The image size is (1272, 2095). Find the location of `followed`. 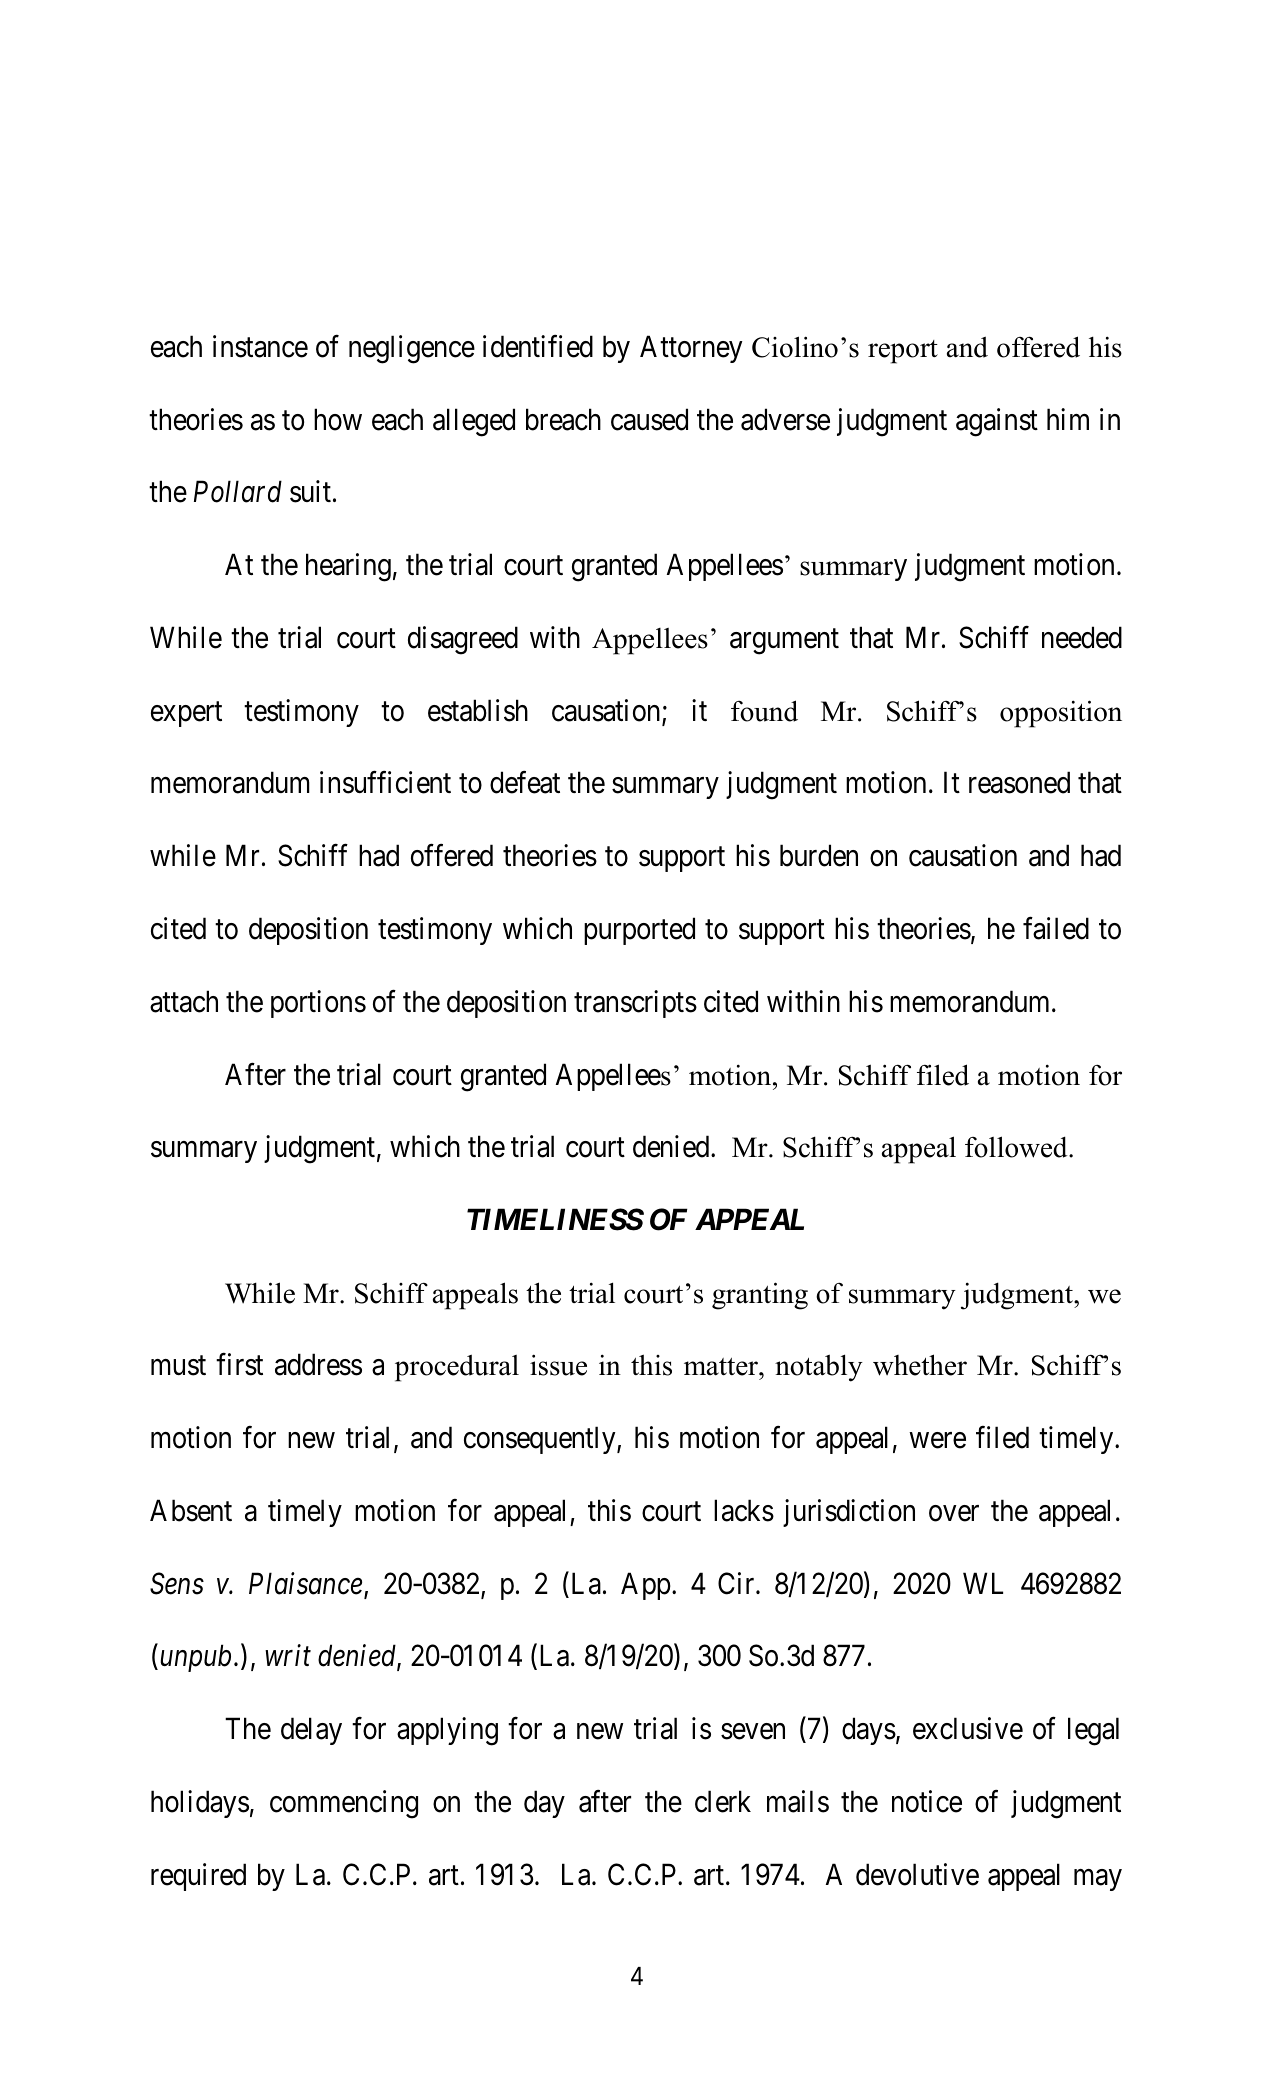

followed is located at coordinates (1017, 1147).
